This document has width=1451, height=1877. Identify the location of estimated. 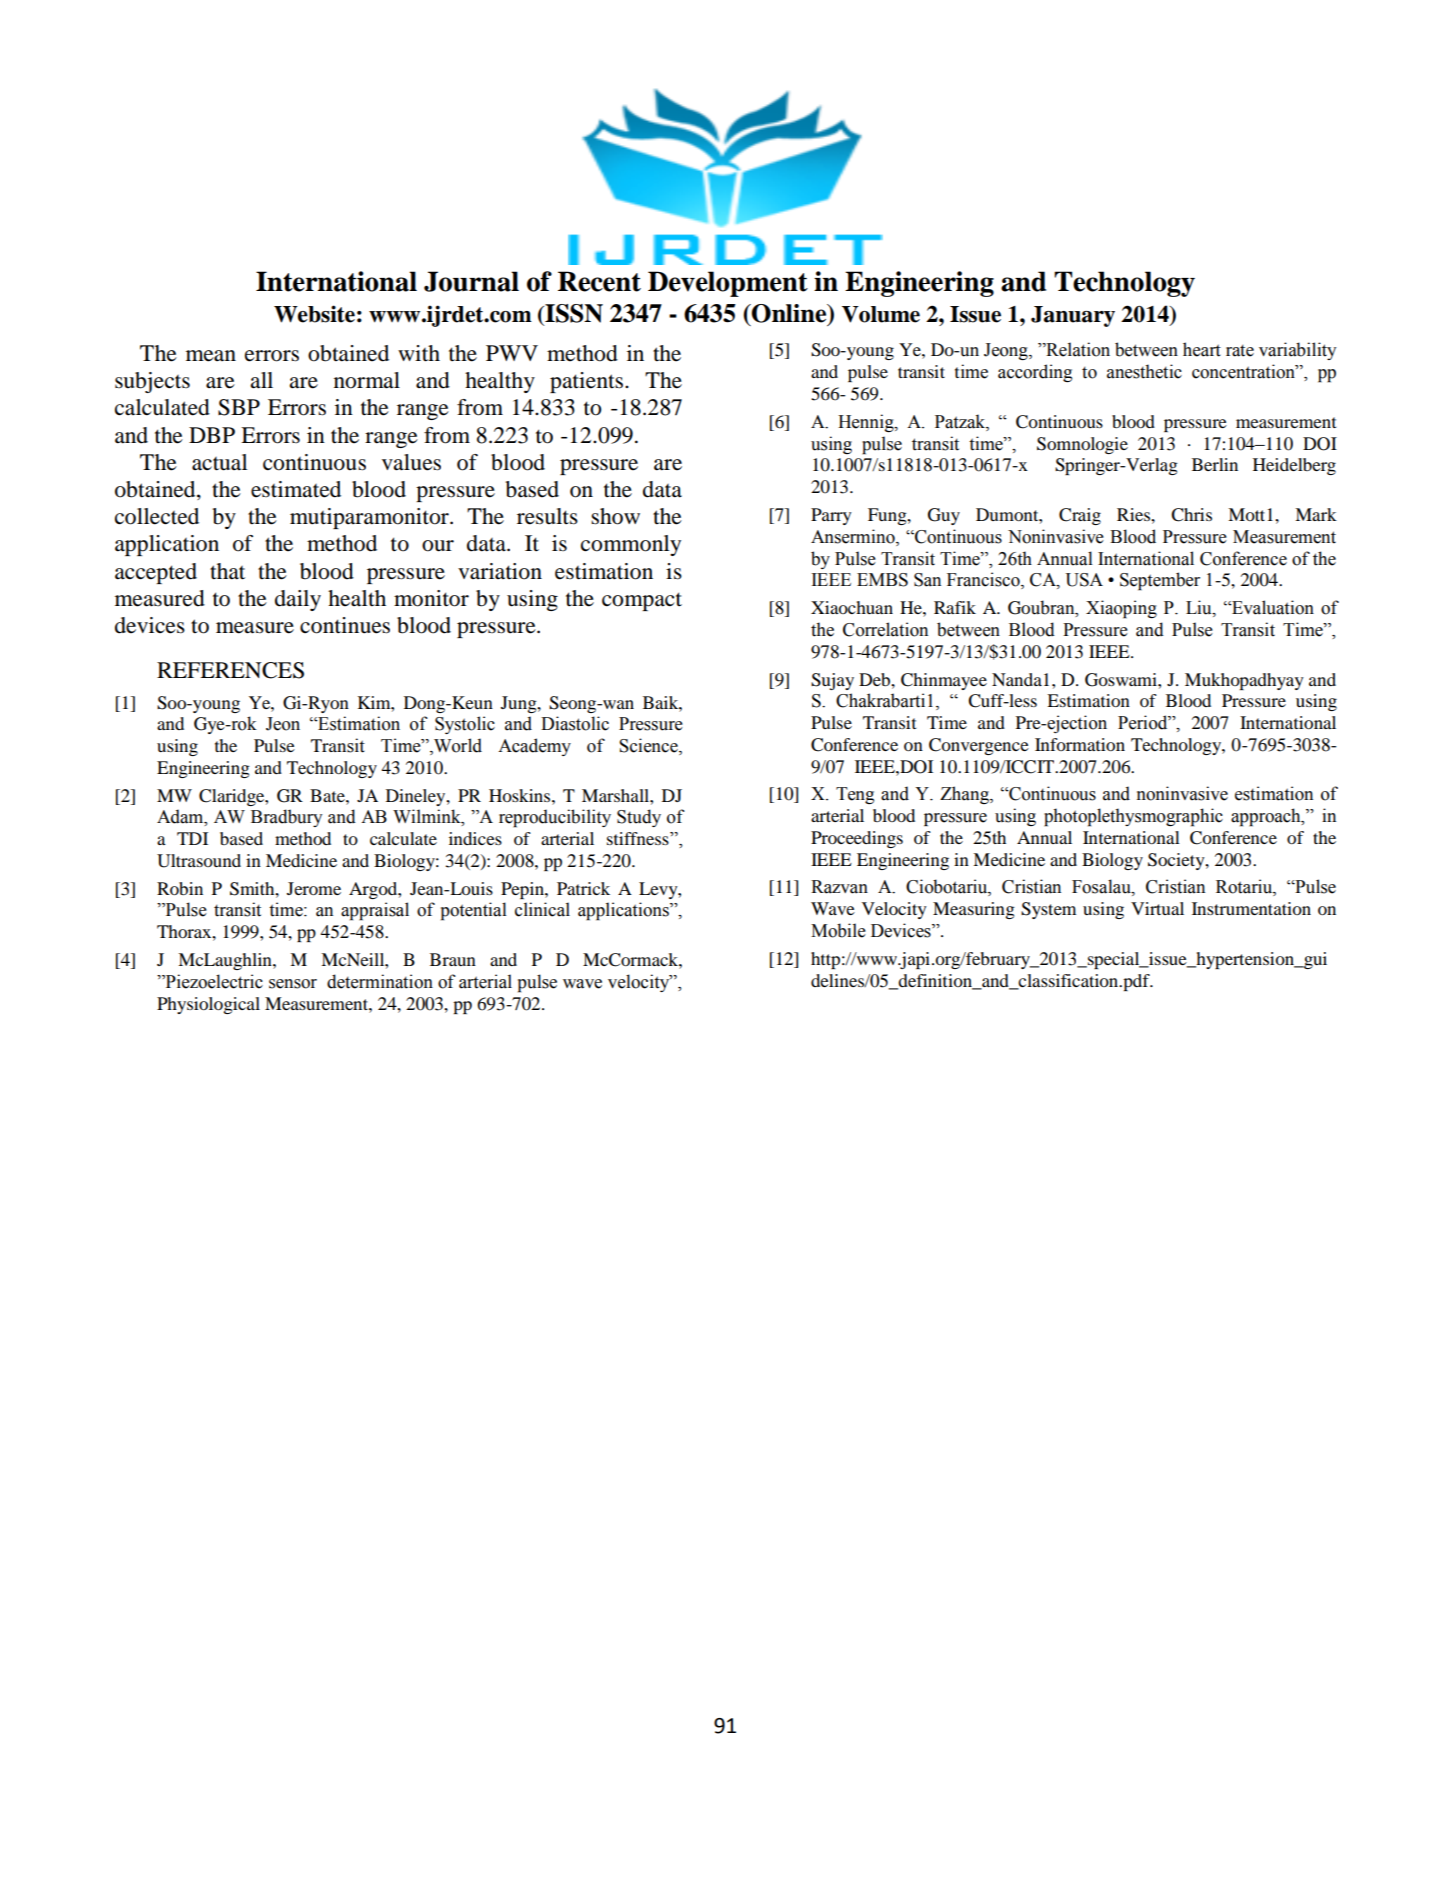
(296, 489).
